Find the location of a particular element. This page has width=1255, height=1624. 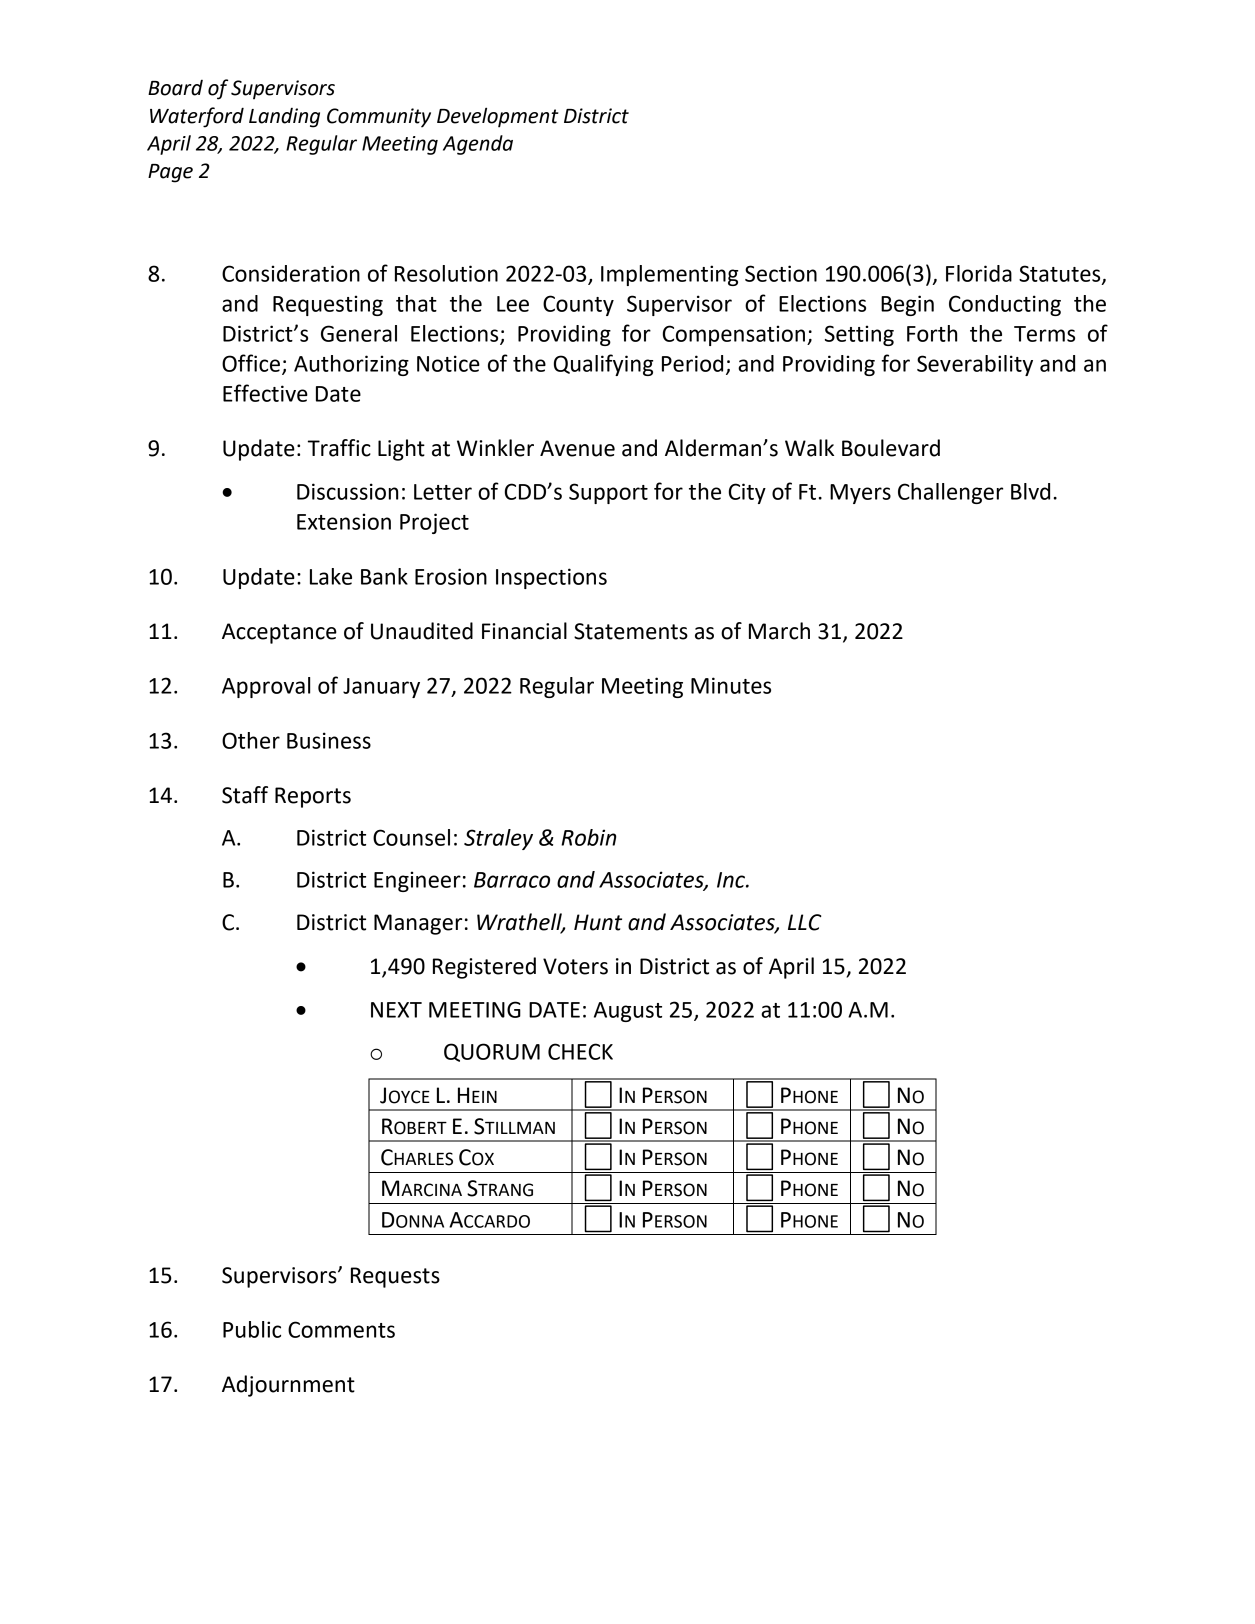

Qualifying is located at coordinates (603, 365).
